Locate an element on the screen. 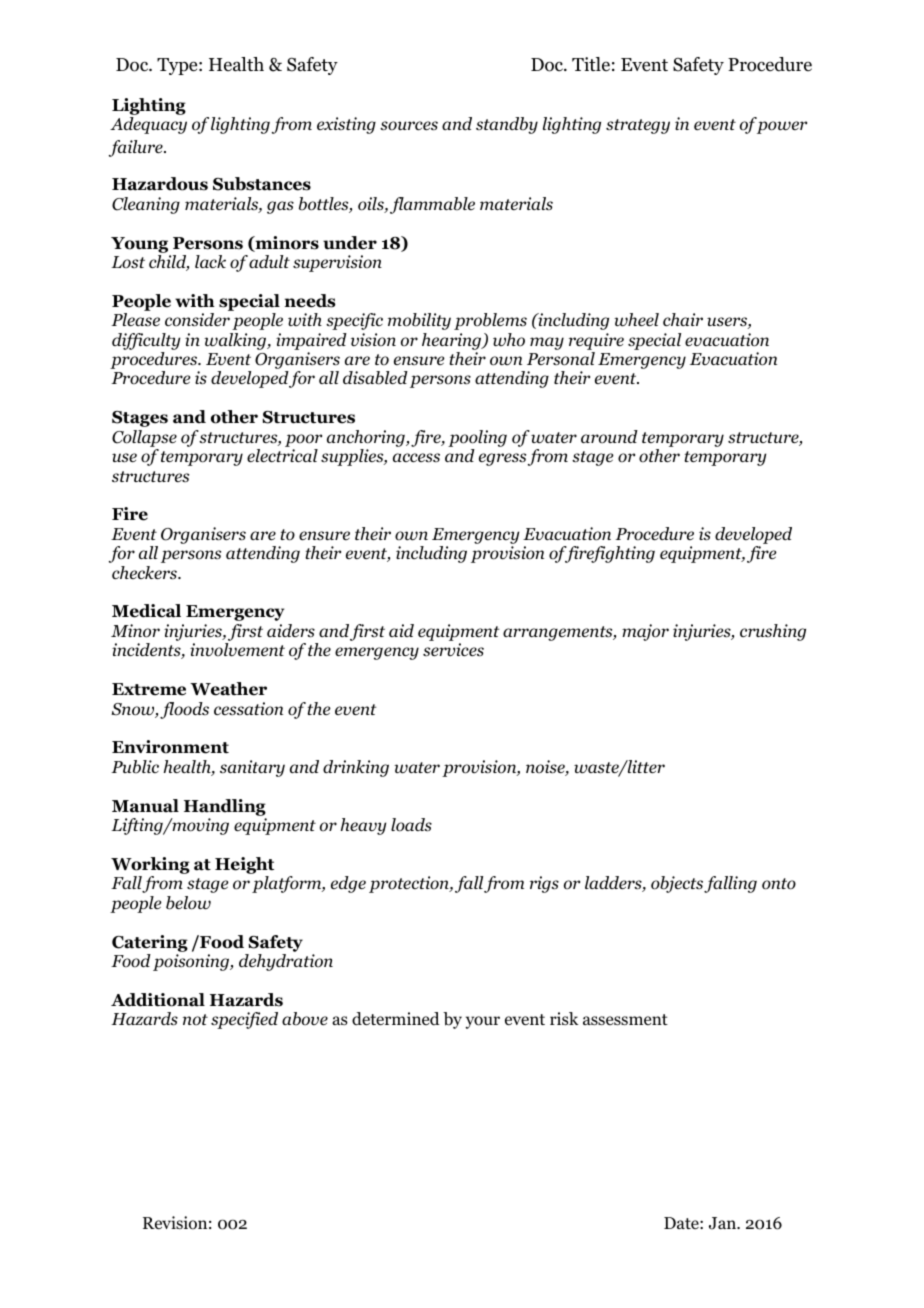  strategy is located at coordinates (638, 126).
